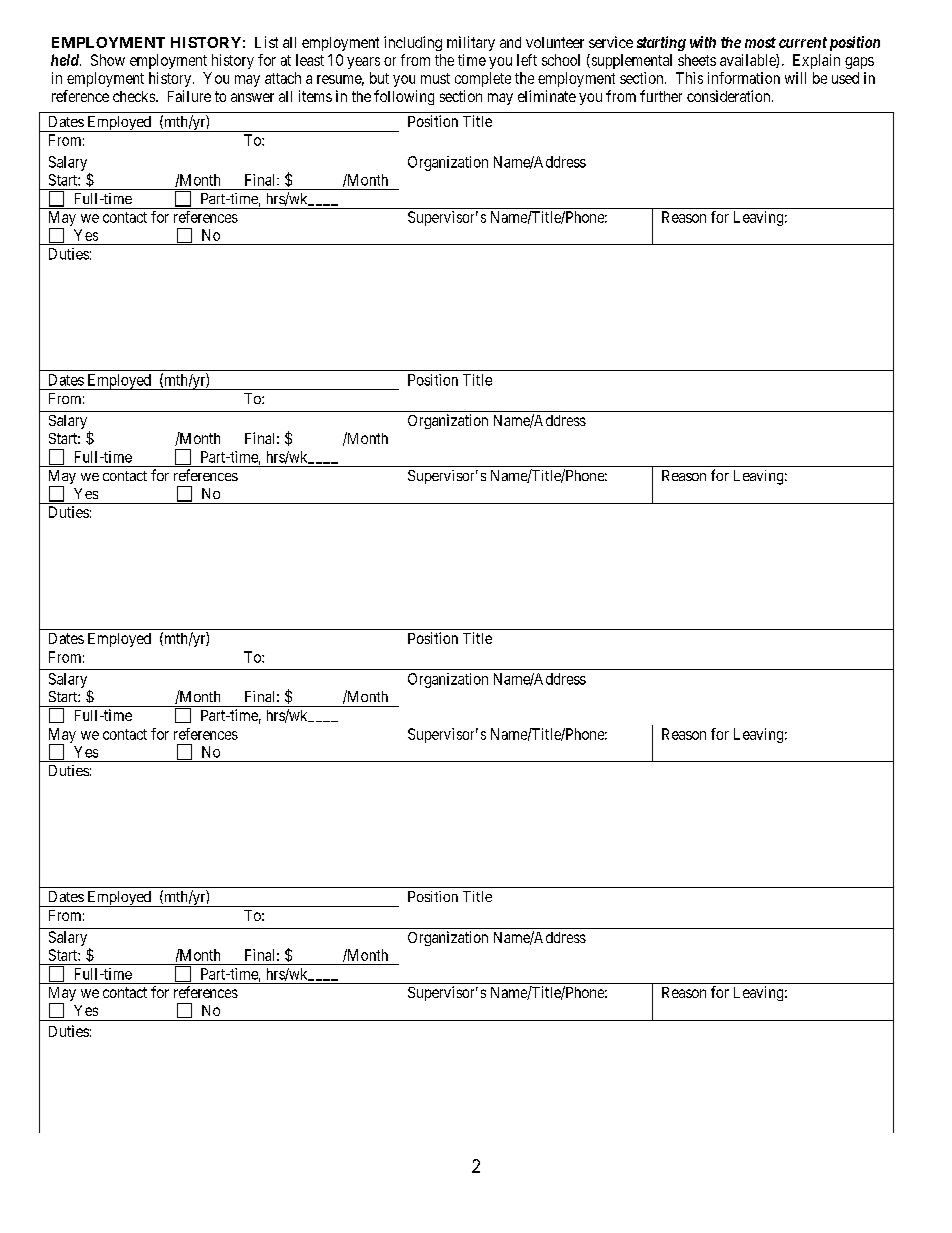 Image resolution: width=952 pixels, height=1233 pixels. I want to click on gaps, so click(859, 63).
